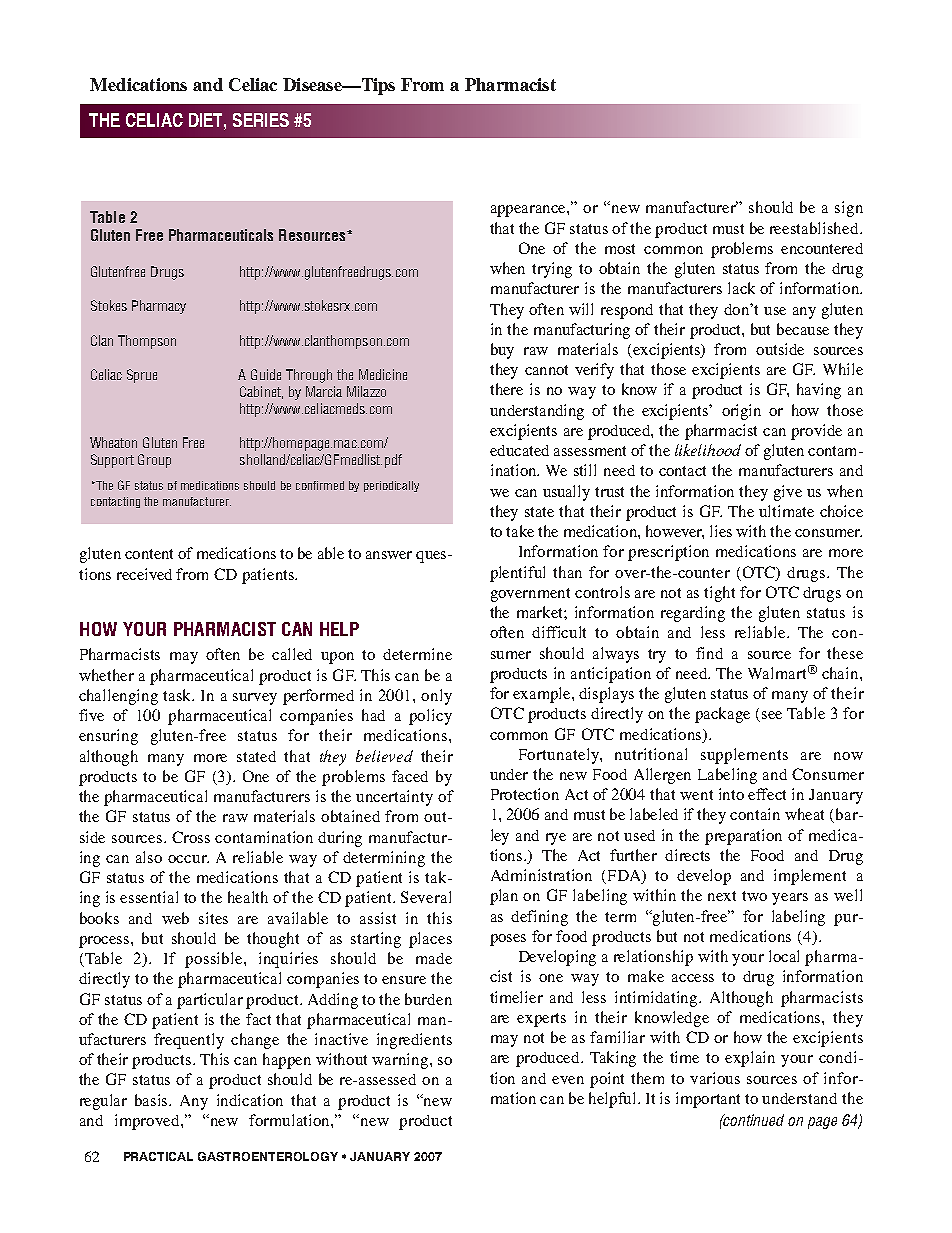 This page has height=1233, width=952. I want to click on Group, so click(154, 461).
